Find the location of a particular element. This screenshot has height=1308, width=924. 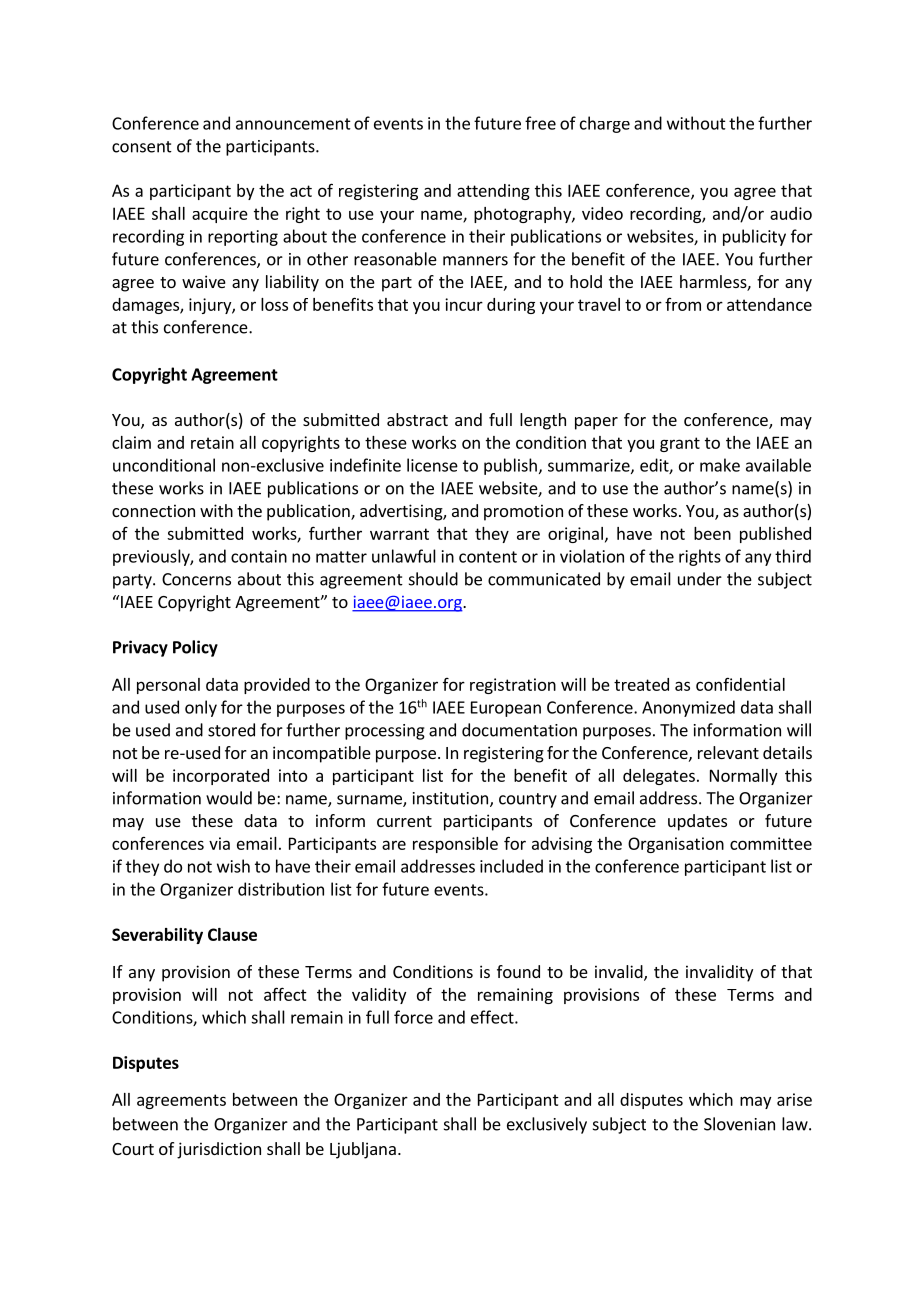

Ljubljana is located at coordinates (363, 1150).
